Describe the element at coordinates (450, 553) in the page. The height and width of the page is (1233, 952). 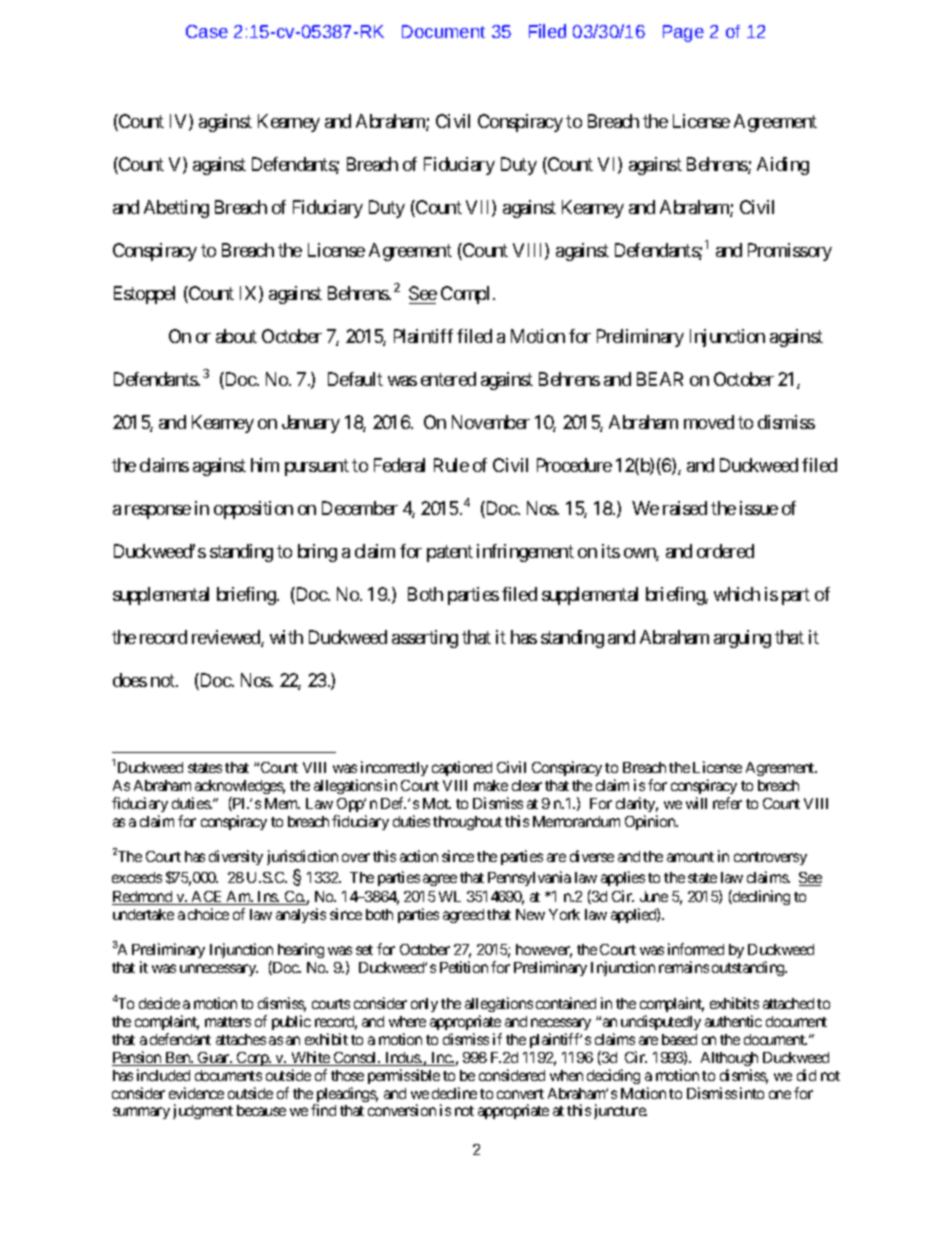
I see `patent` at that location.
